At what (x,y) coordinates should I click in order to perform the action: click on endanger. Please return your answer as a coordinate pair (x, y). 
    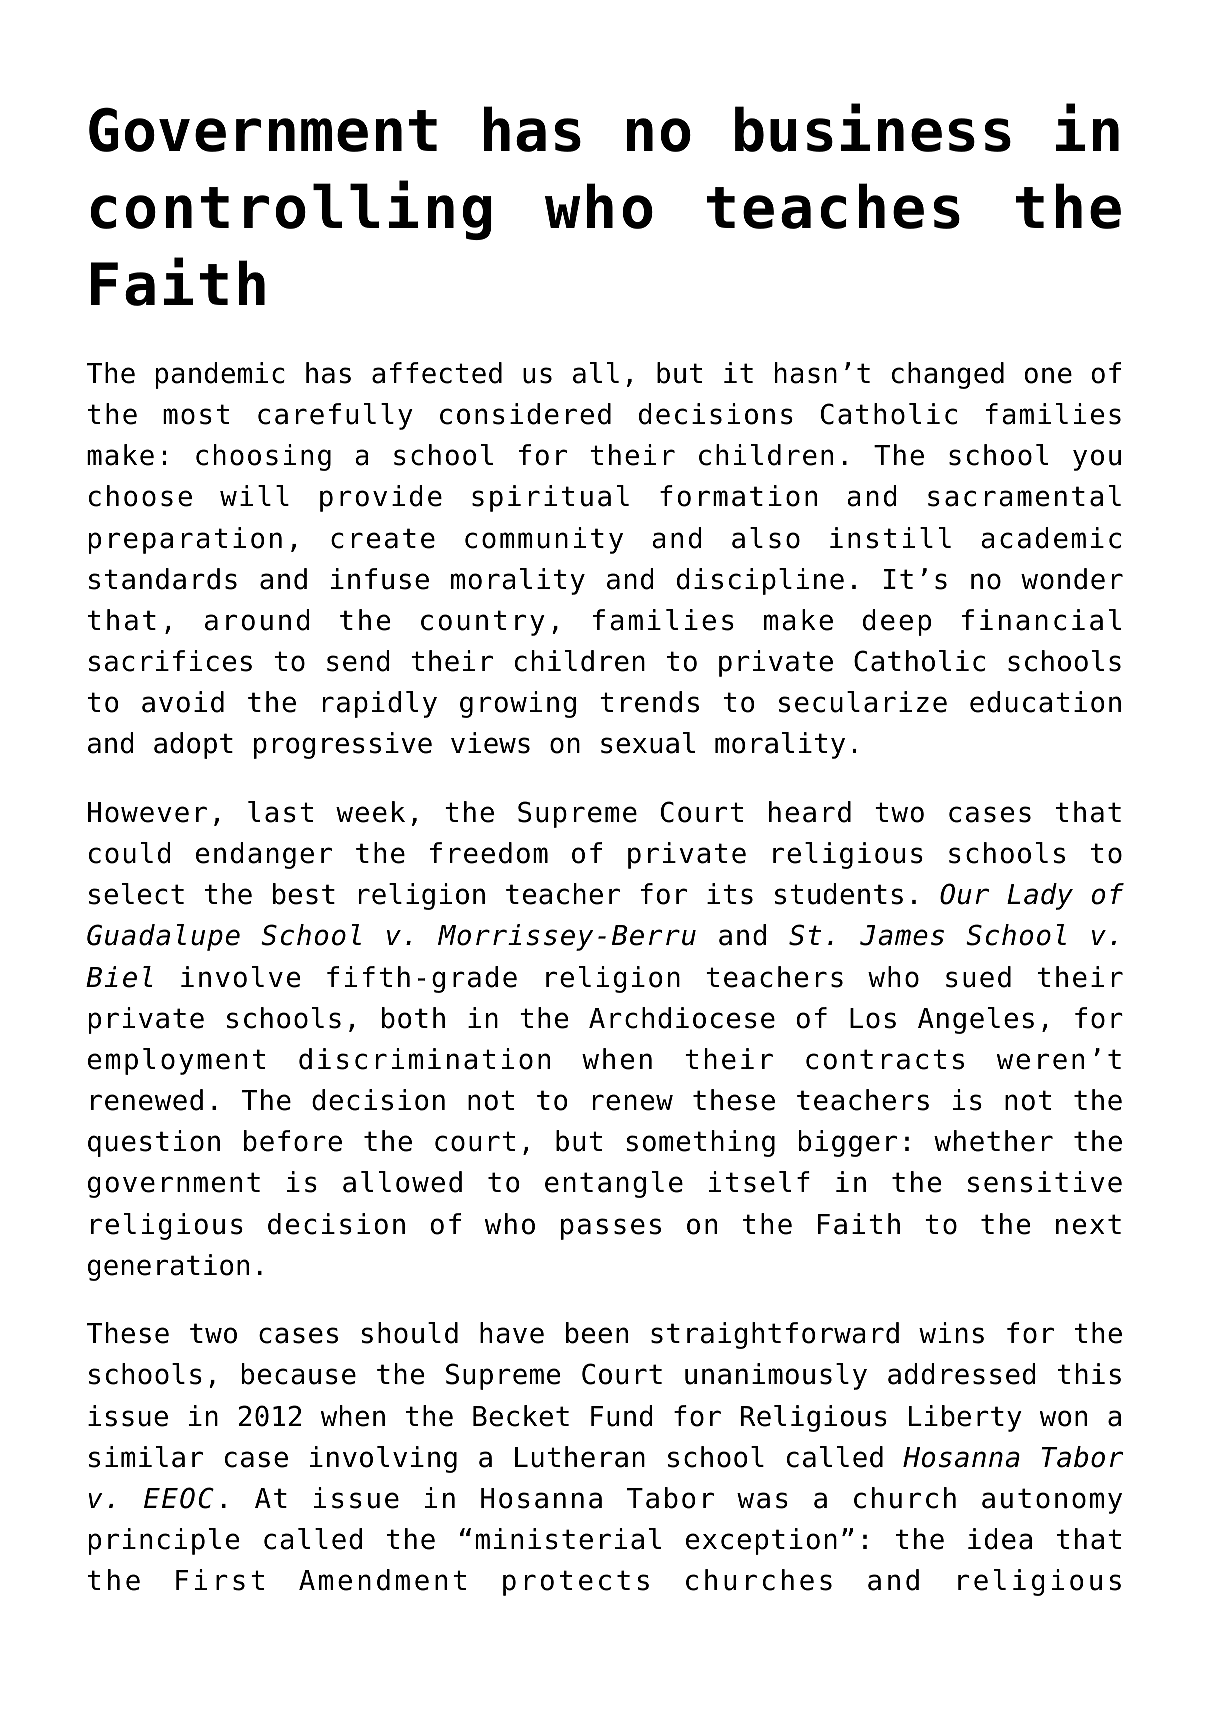
    Looking at the image, I should click on (264, 855).
